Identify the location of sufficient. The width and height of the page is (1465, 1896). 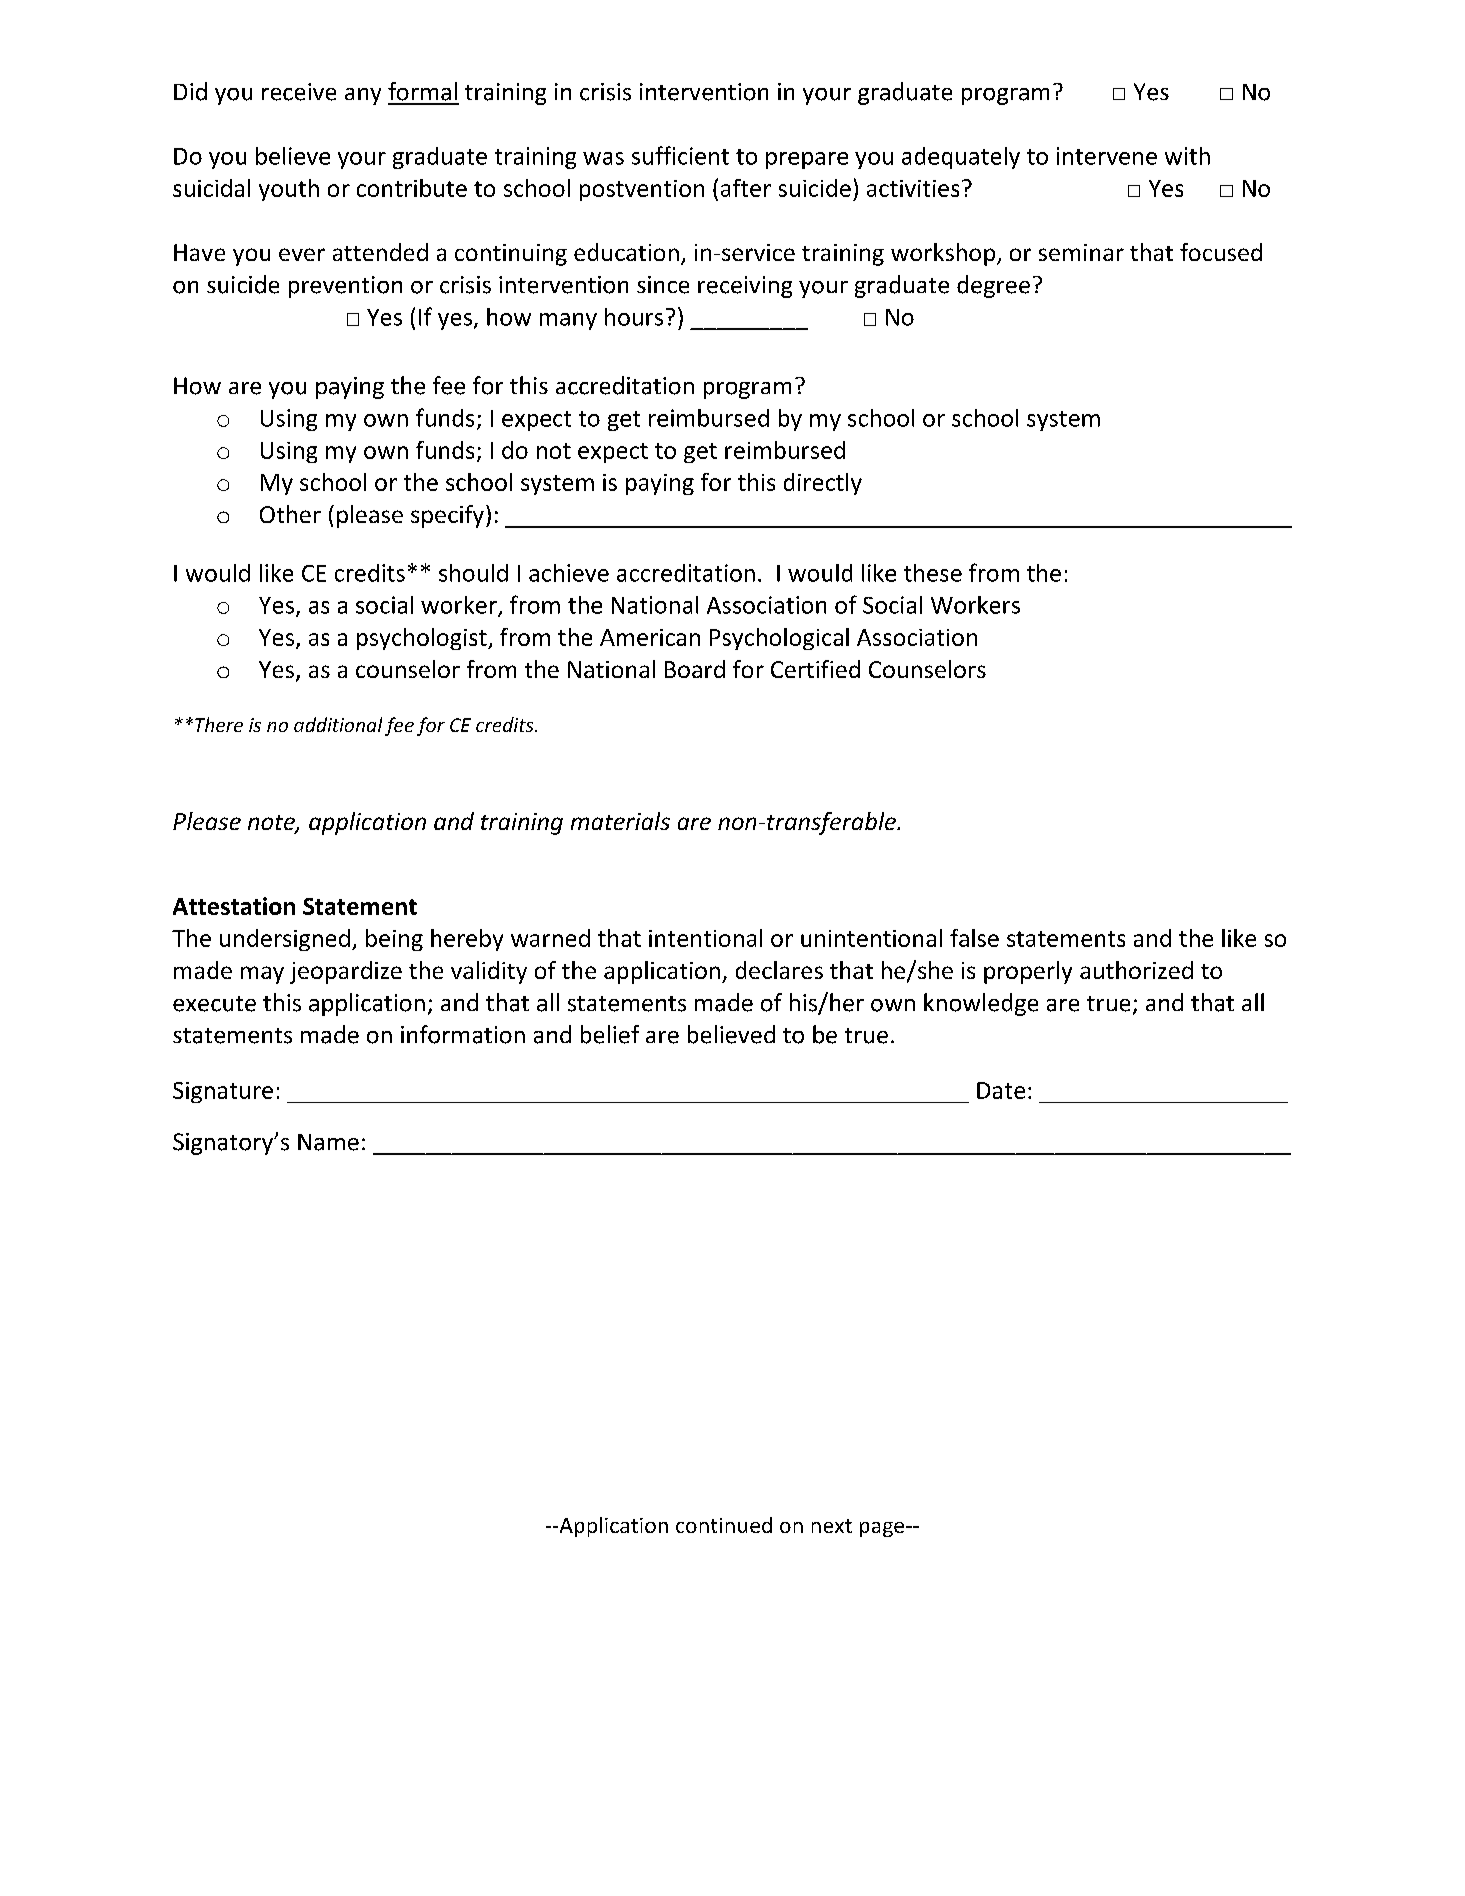
(680, 155).
